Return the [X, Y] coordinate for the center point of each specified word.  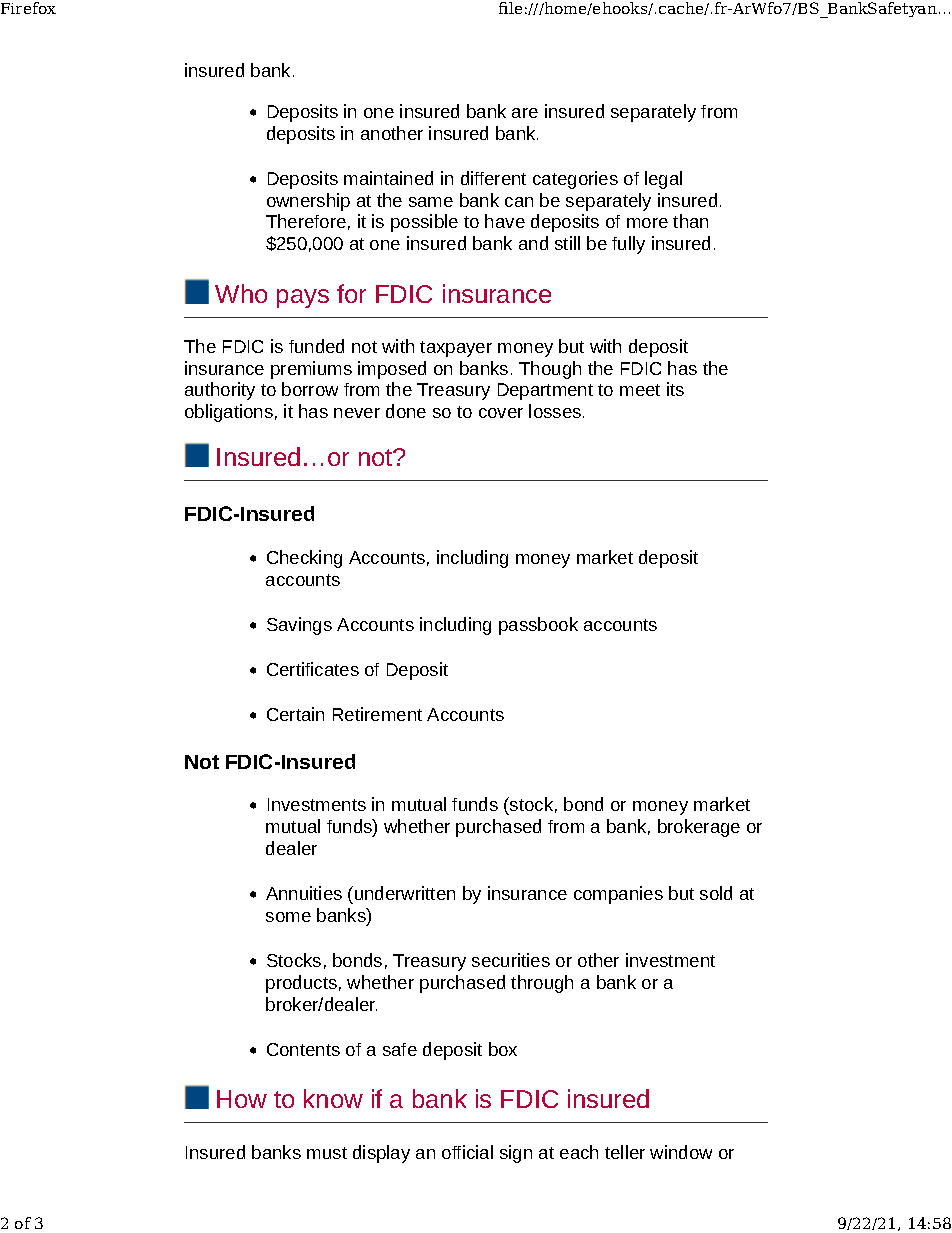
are [525, 113]
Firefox [28, 8]
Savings [299, 626]
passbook [538, 626]
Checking [304, 559]
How [242, 1099]
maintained [388, 178]
